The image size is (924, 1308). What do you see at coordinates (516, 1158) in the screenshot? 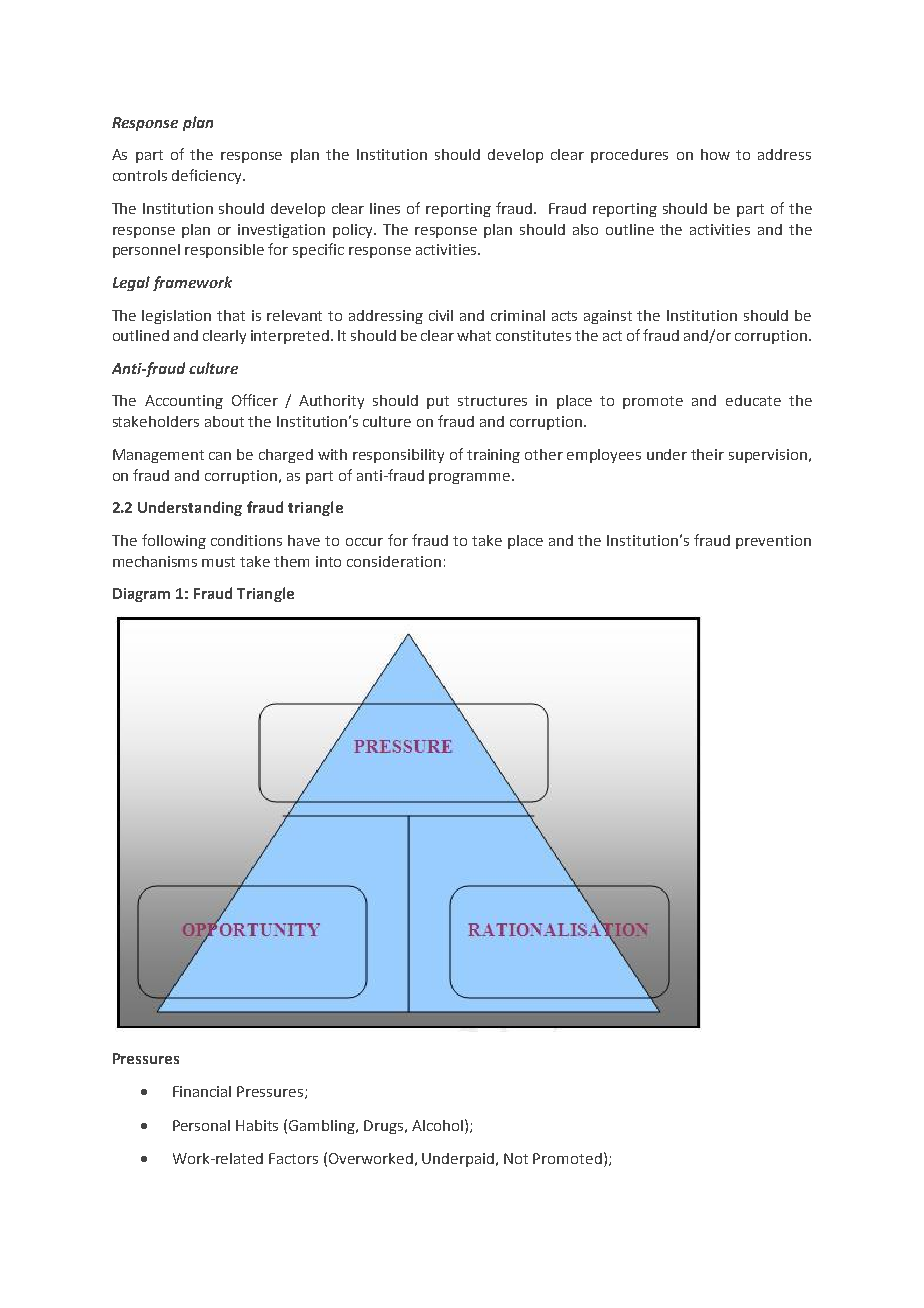
I see `Not` at bounding box center [516, 1158].
